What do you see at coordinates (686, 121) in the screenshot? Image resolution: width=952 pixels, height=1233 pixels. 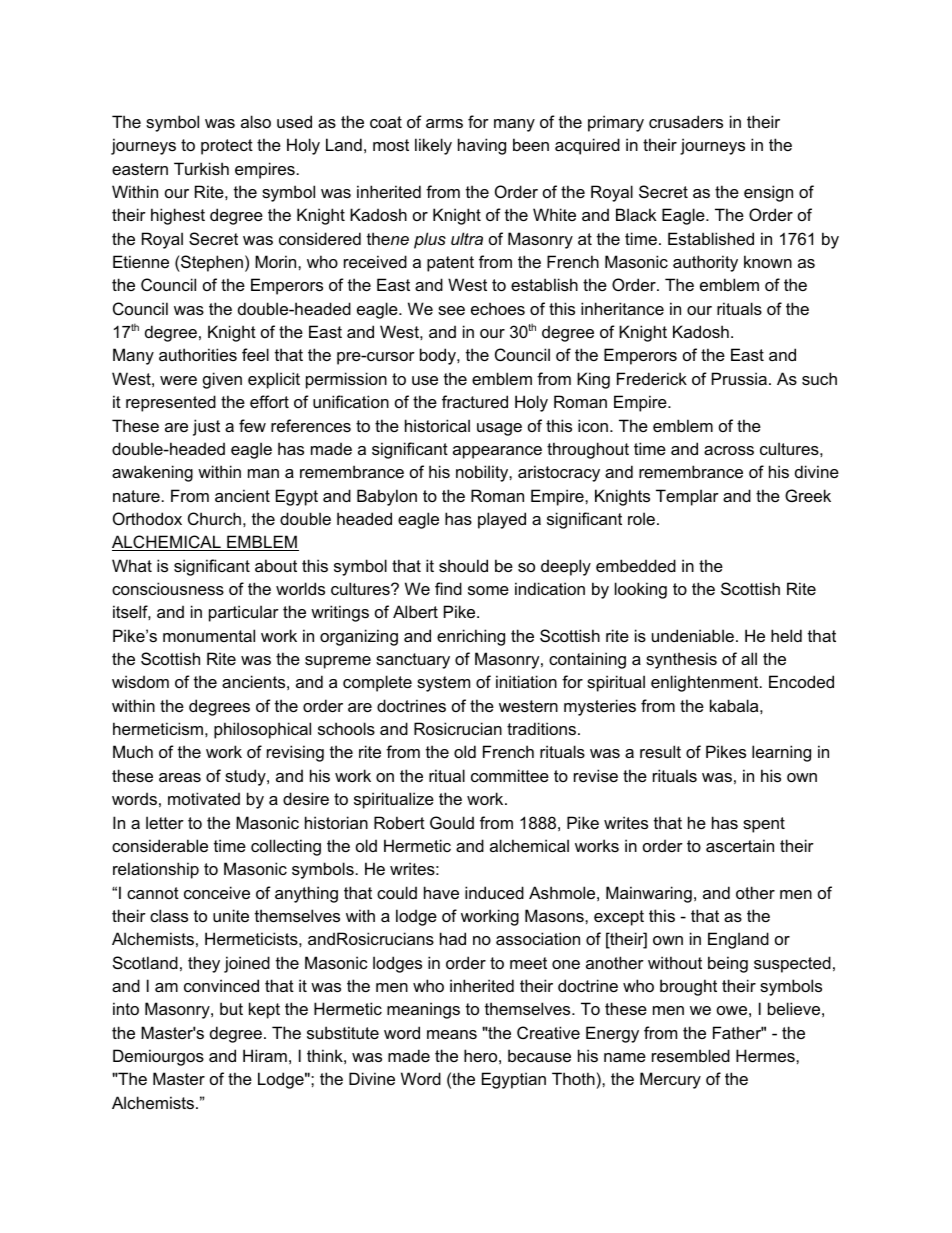 I see `crusaders` at bounding box center [686, 121].
